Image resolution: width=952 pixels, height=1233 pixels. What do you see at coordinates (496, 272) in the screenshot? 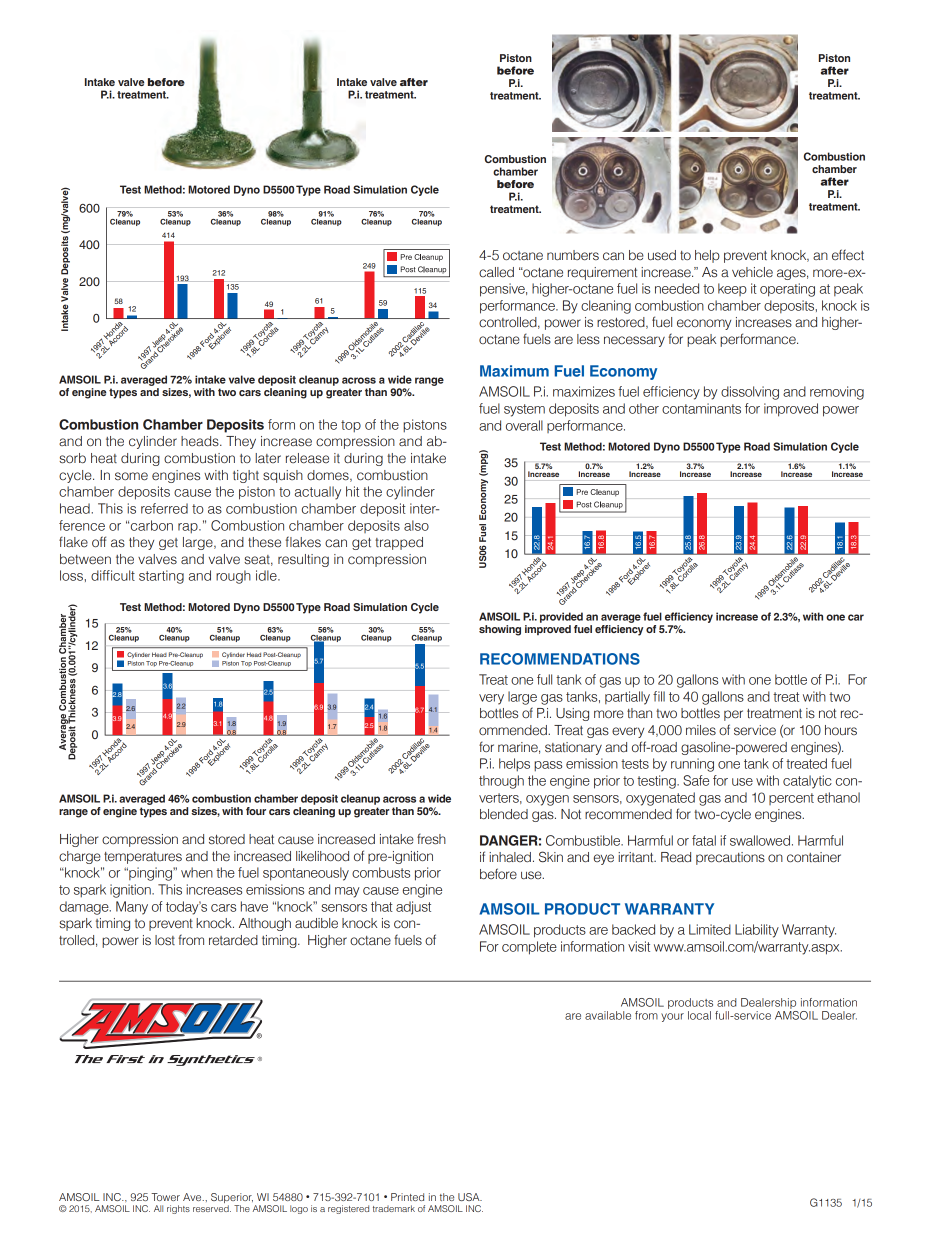
I see `called` at bounding box center [496, 272].
